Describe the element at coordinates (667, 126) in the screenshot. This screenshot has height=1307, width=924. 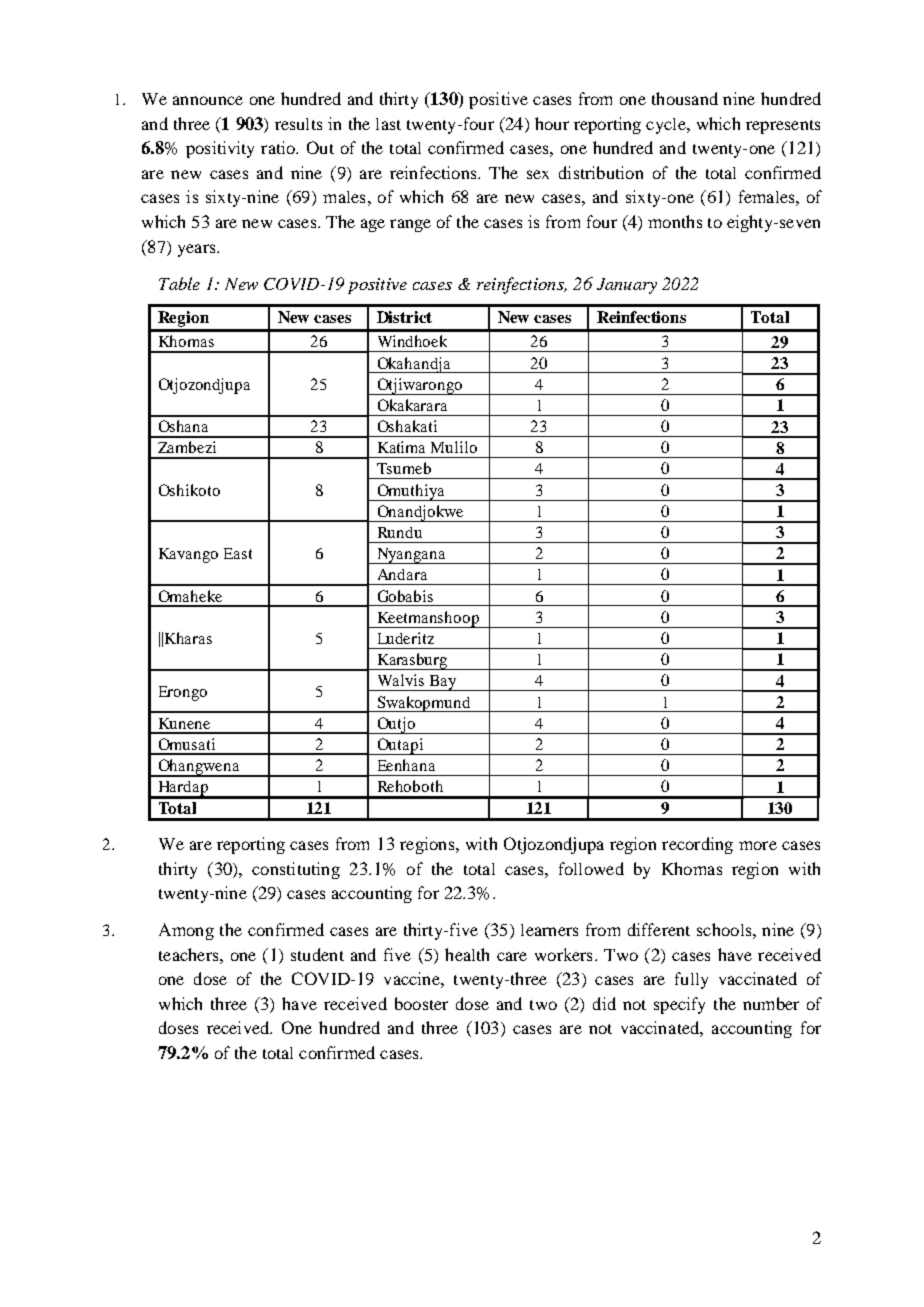
I see `cycle` at that location.
